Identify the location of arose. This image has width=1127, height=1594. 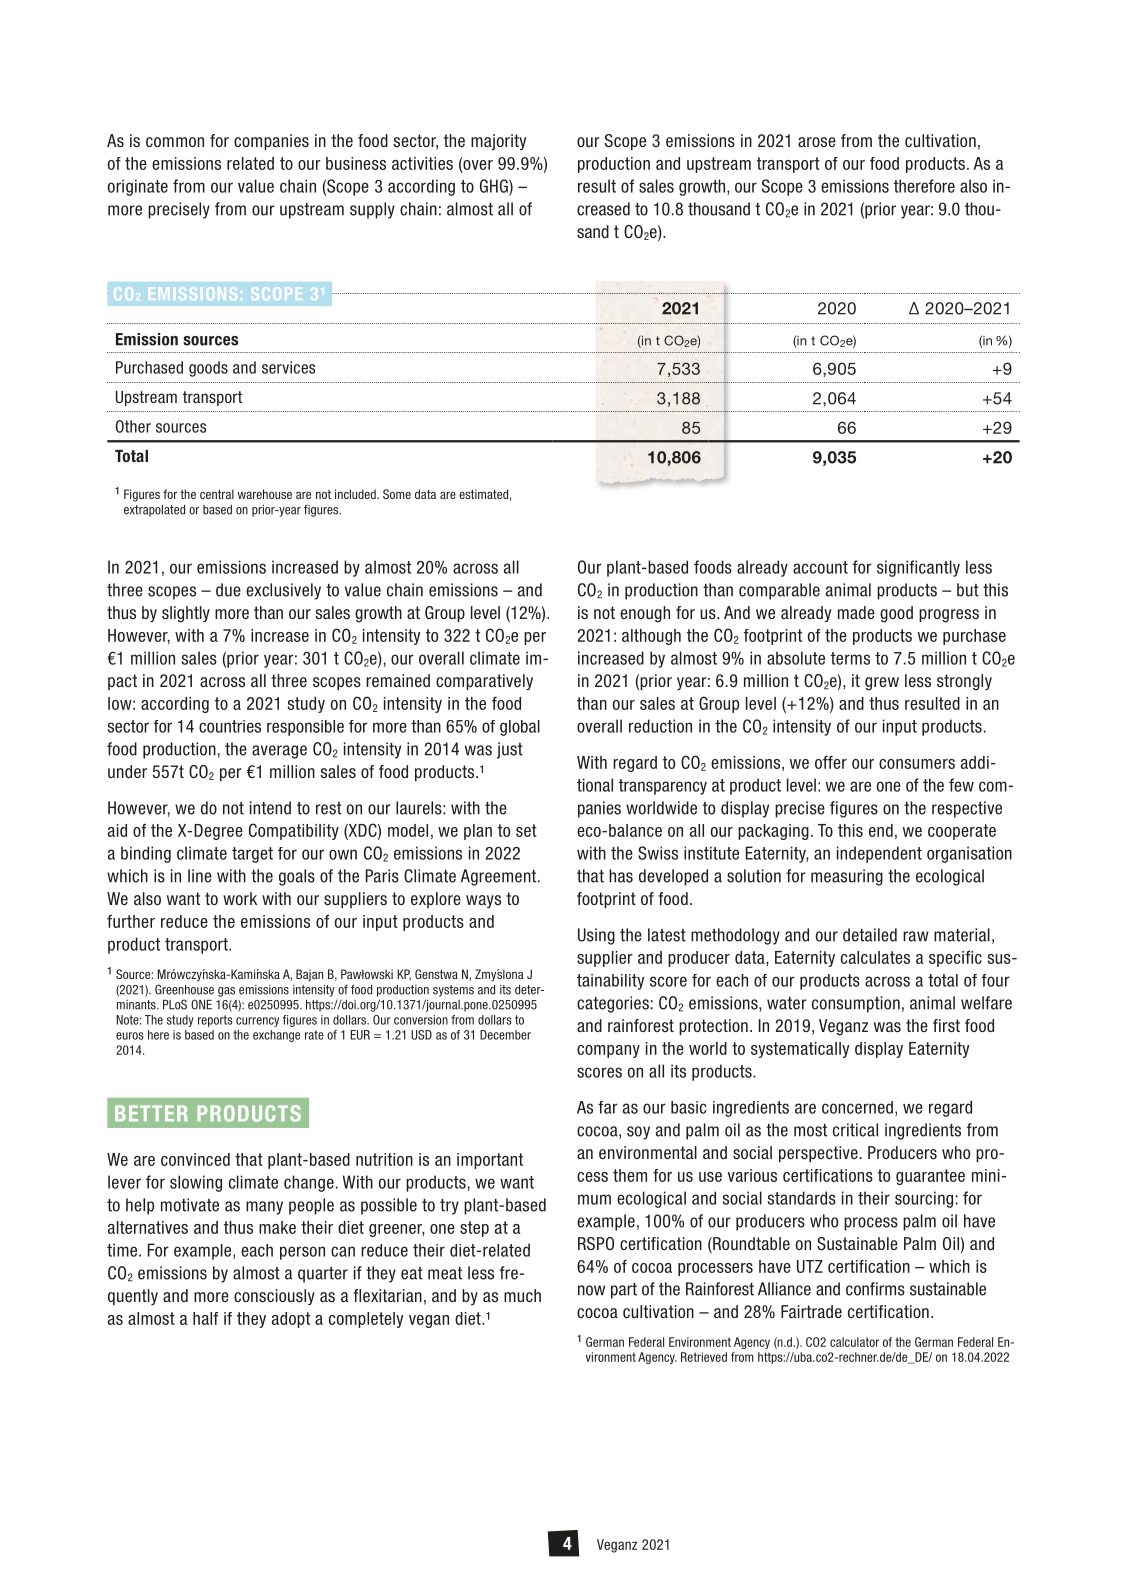
(817, 142).
